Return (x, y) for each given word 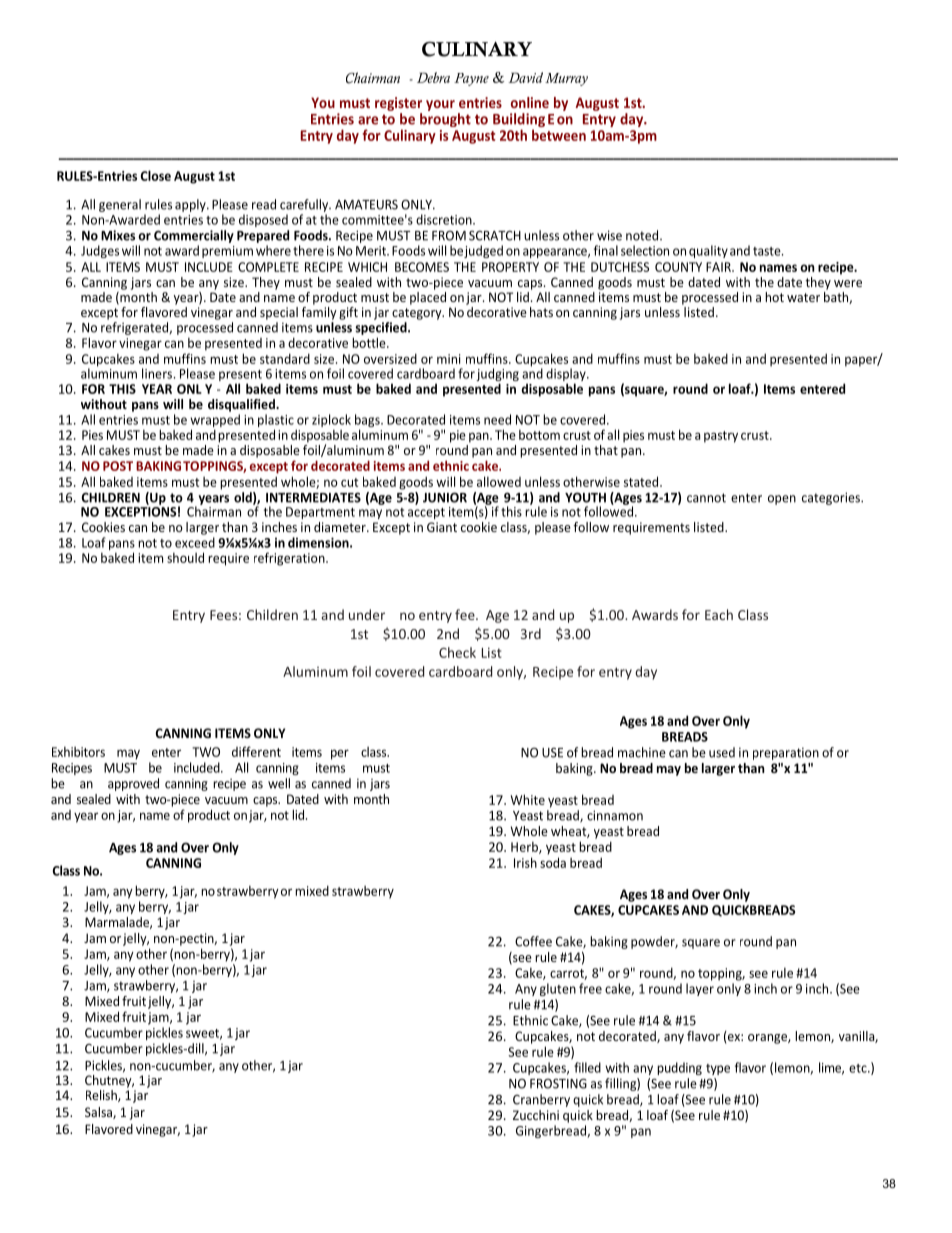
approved (133, 784)
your (440, 105)
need (497, 419)
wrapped (215, 422)
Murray (566, 79)
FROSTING (558, 1083)
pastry (721, 437)
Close (156, 175)
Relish (102, 1096)
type (718, 1069)
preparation (786, 753)
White (528, 799)
